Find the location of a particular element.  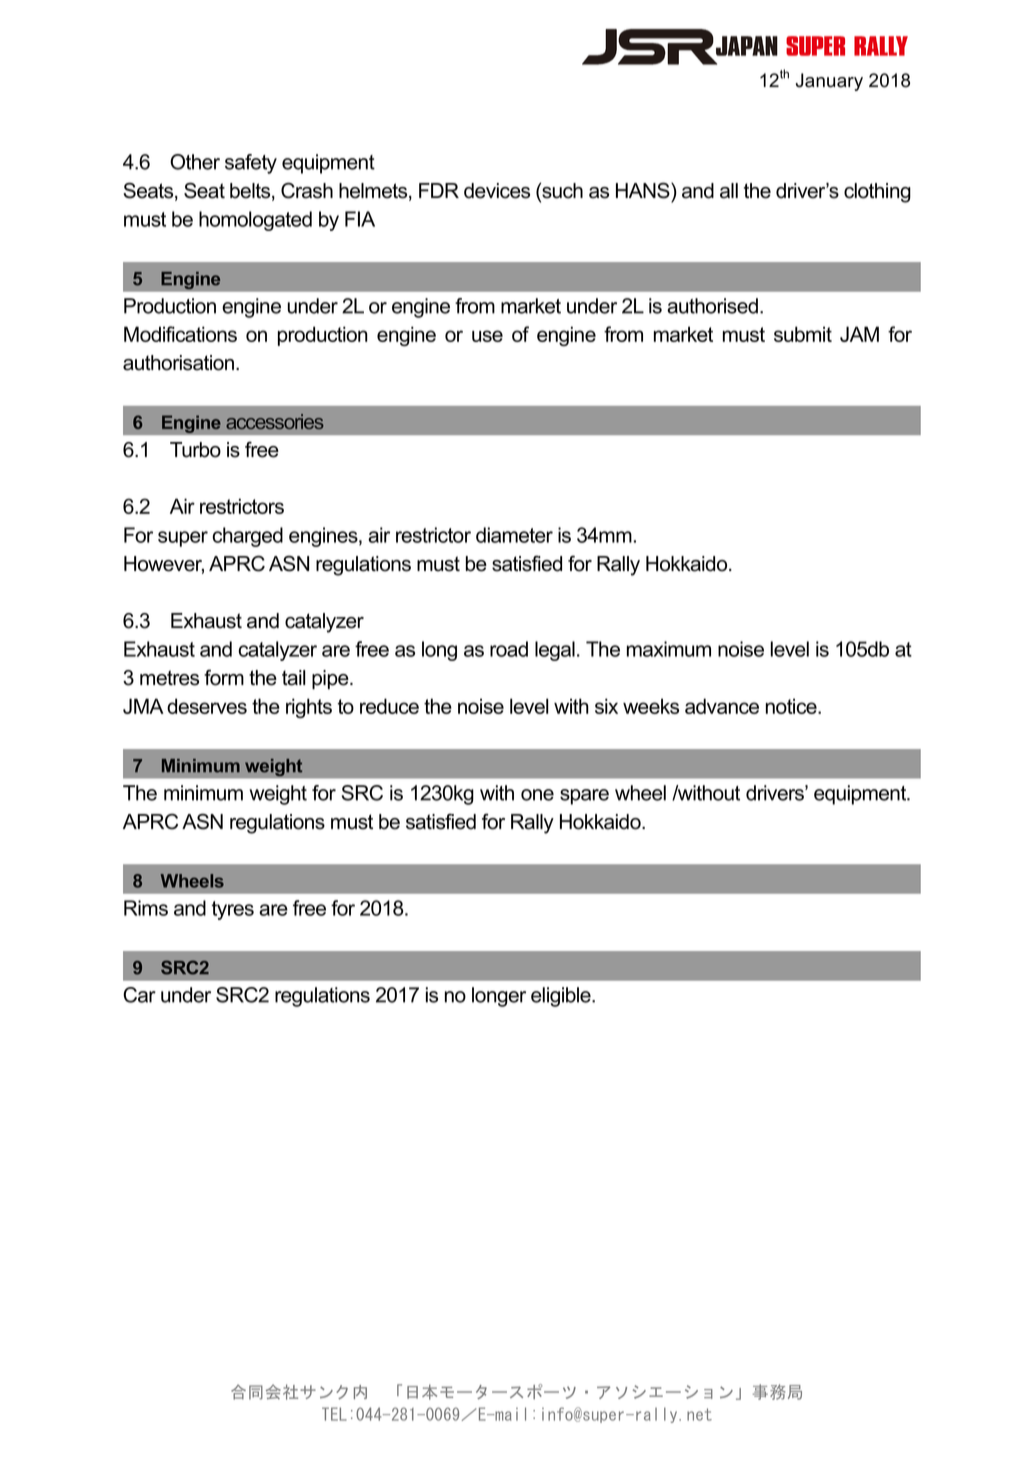

one is located at coordinates (537, 795).
